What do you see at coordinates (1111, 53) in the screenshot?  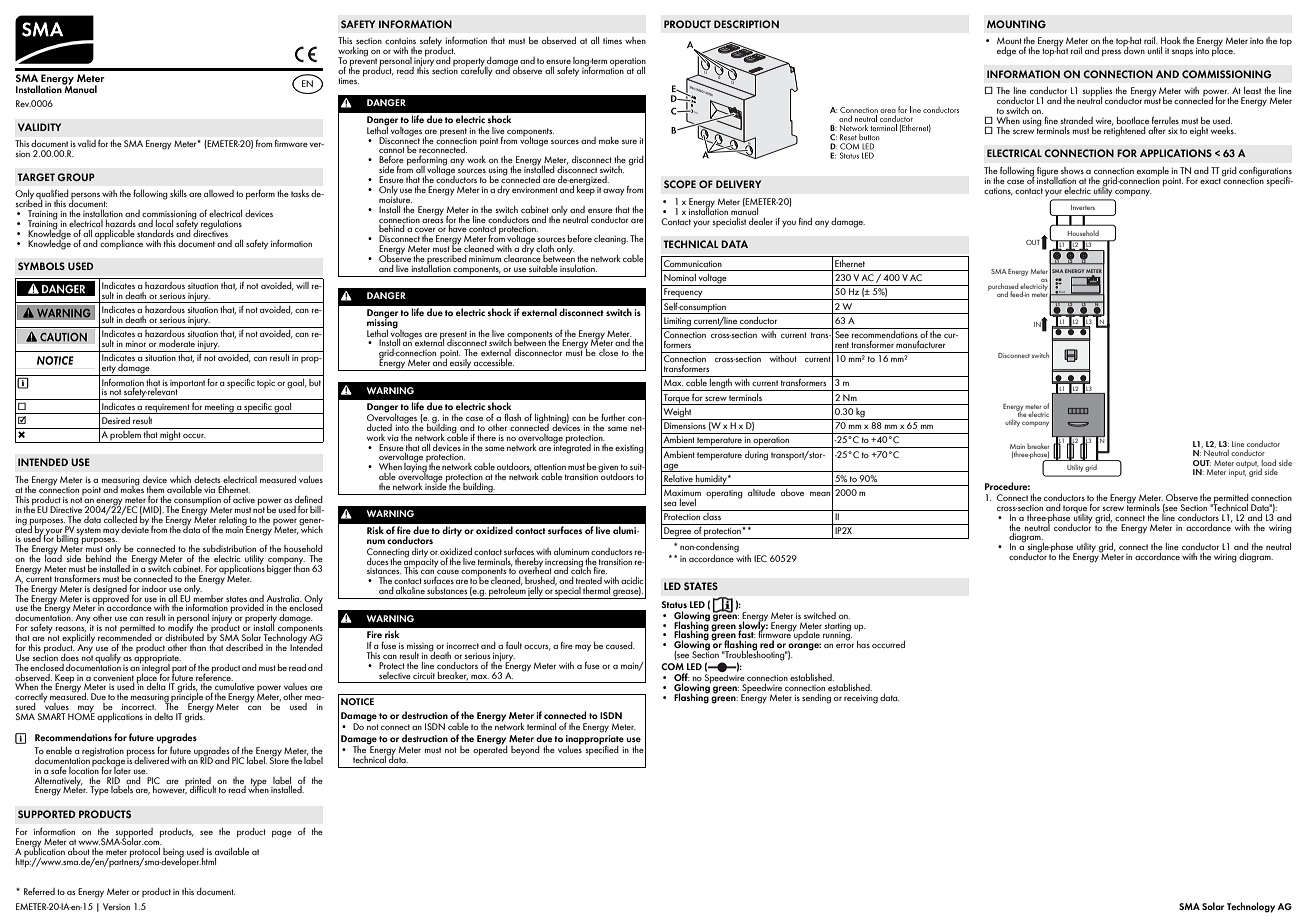 I see `press` at bounding box center [1111, 53].
